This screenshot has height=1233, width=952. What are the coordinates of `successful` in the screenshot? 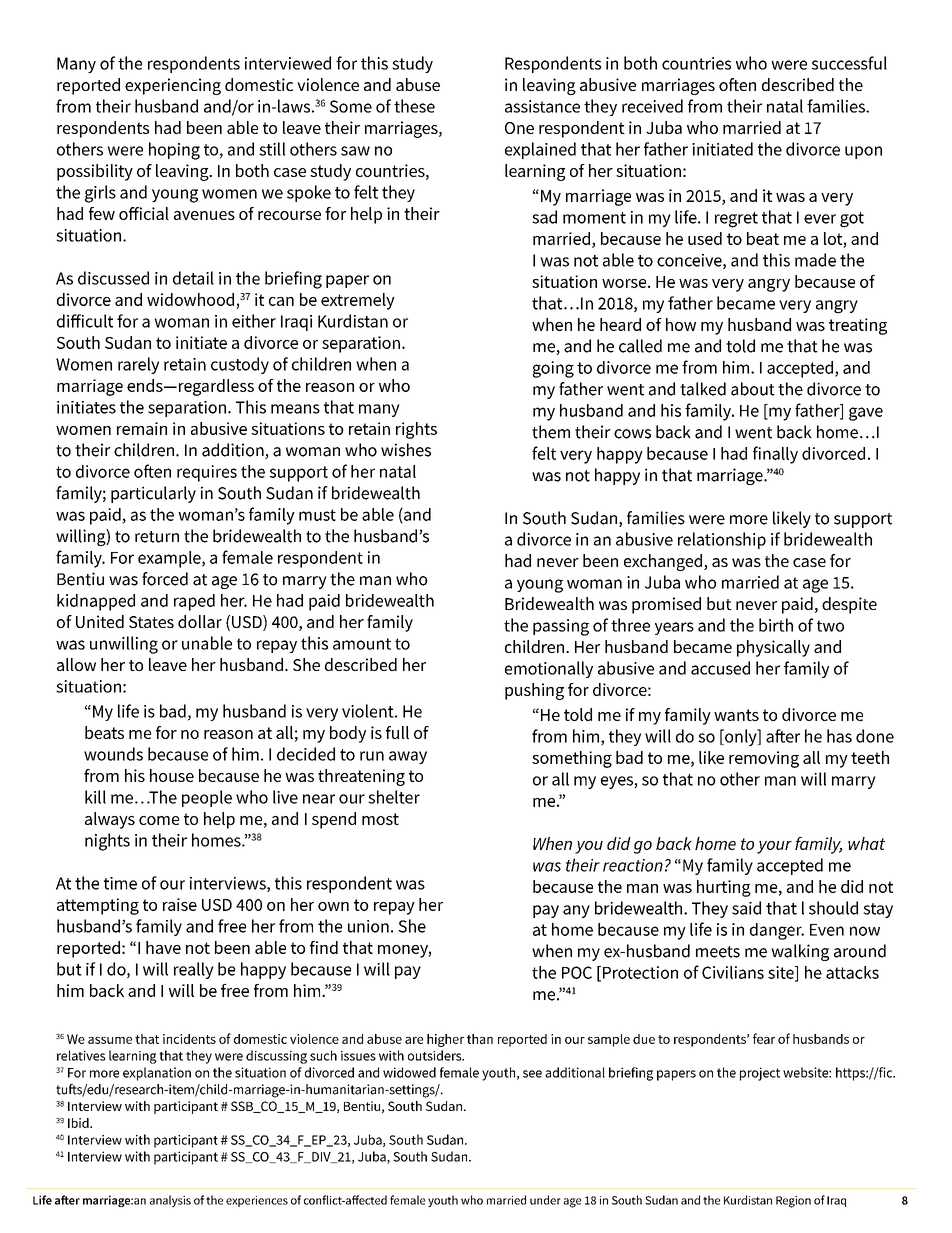 It's located at (849, 63).
